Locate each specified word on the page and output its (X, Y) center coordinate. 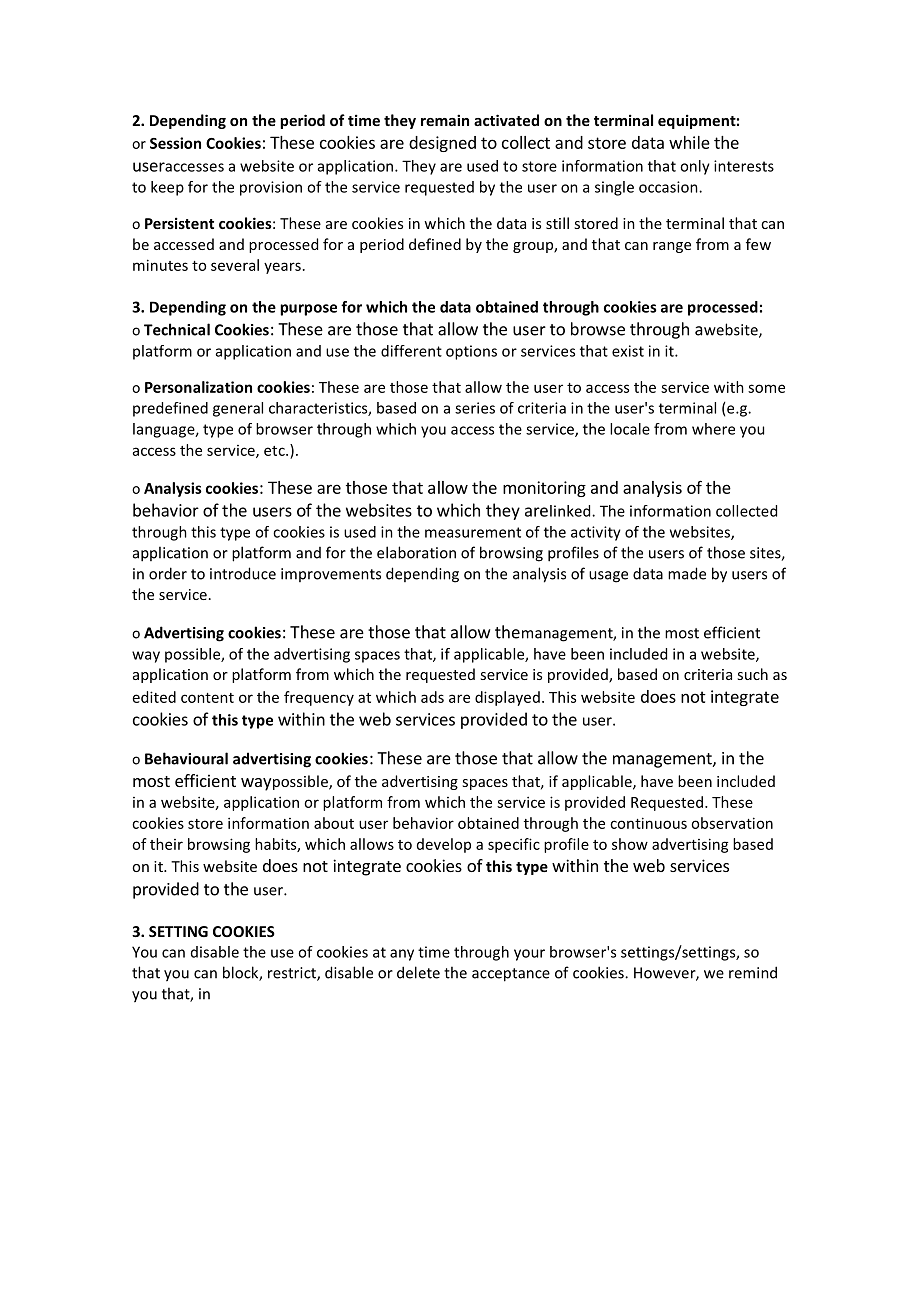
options (471, 352)
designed (442, 144)
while (689, 142)
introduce (243, 573)
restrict (293, 974)
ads (432, 697)
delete (418, 972)
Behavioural (186, 758)
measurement (473, 532)
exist (628, 351)
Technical (177, 329)
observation (732, 823)
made (687, 573)
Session (175, 143)
